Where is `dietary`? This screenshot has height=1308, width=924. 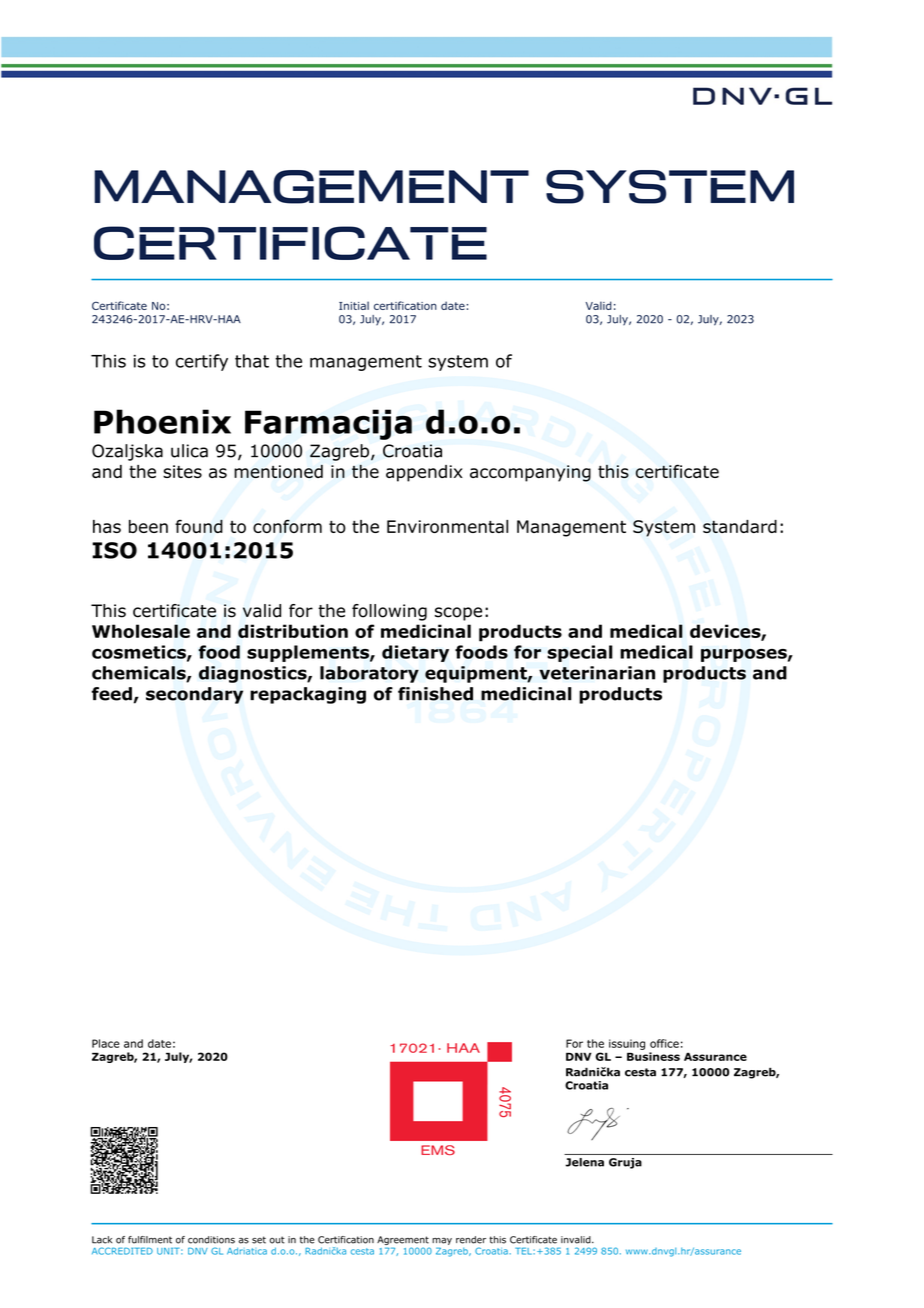 dietary is located at coordinates (415, 653).
